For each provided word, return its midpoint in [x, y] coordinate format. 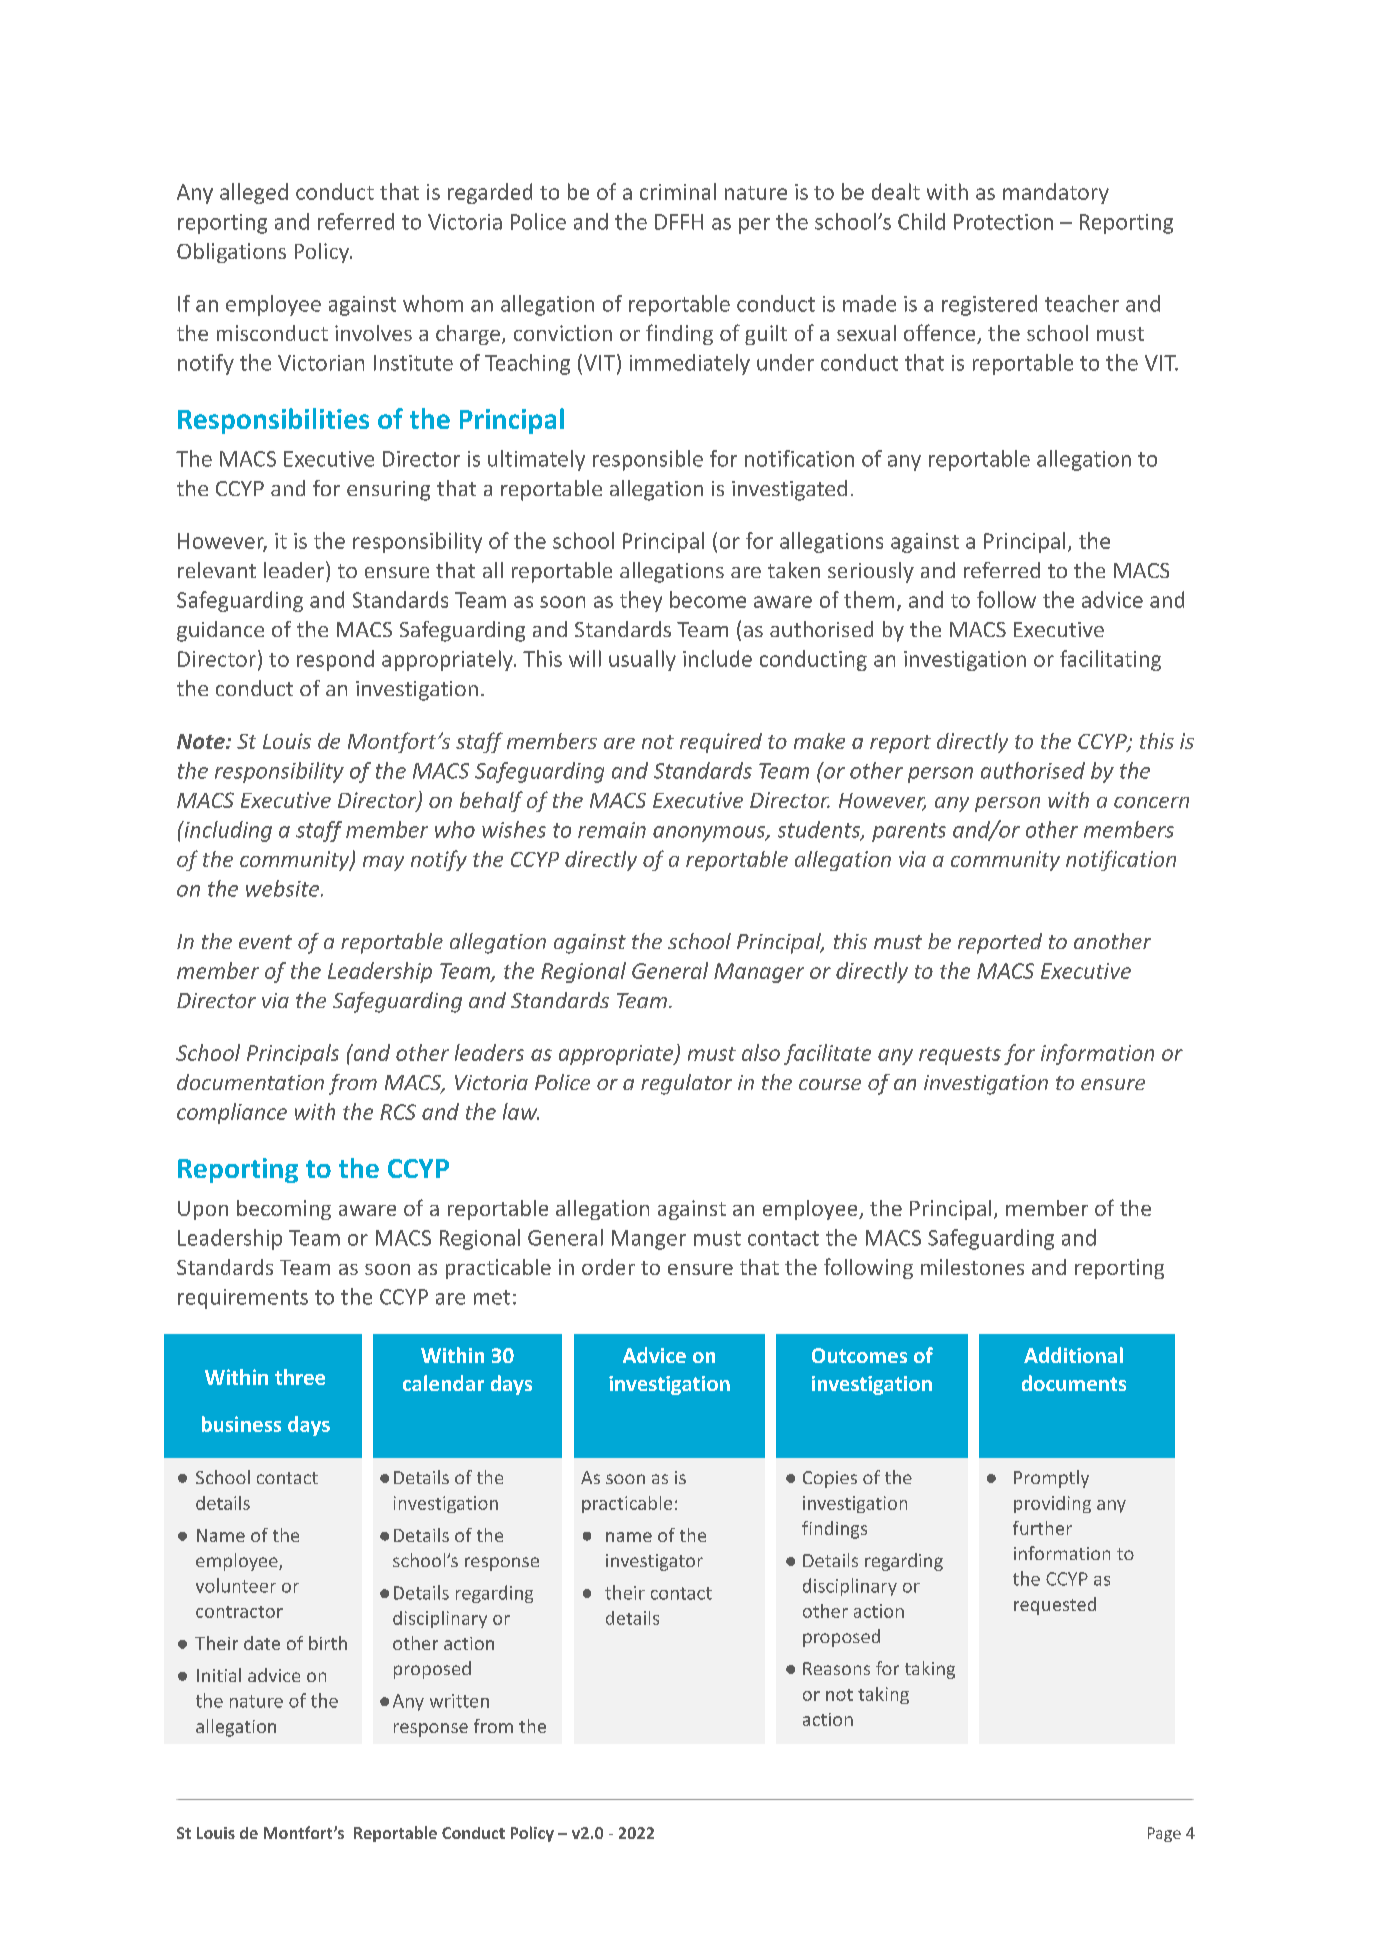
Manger [649, 1240]
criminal [678, 191]
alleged [254, 193]
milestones [972, 1267]
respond [335, 660]
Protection [1003, 222]
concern [1151, 802]
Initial [219, 1675]
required [721, 743]
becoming [284, 1210]
